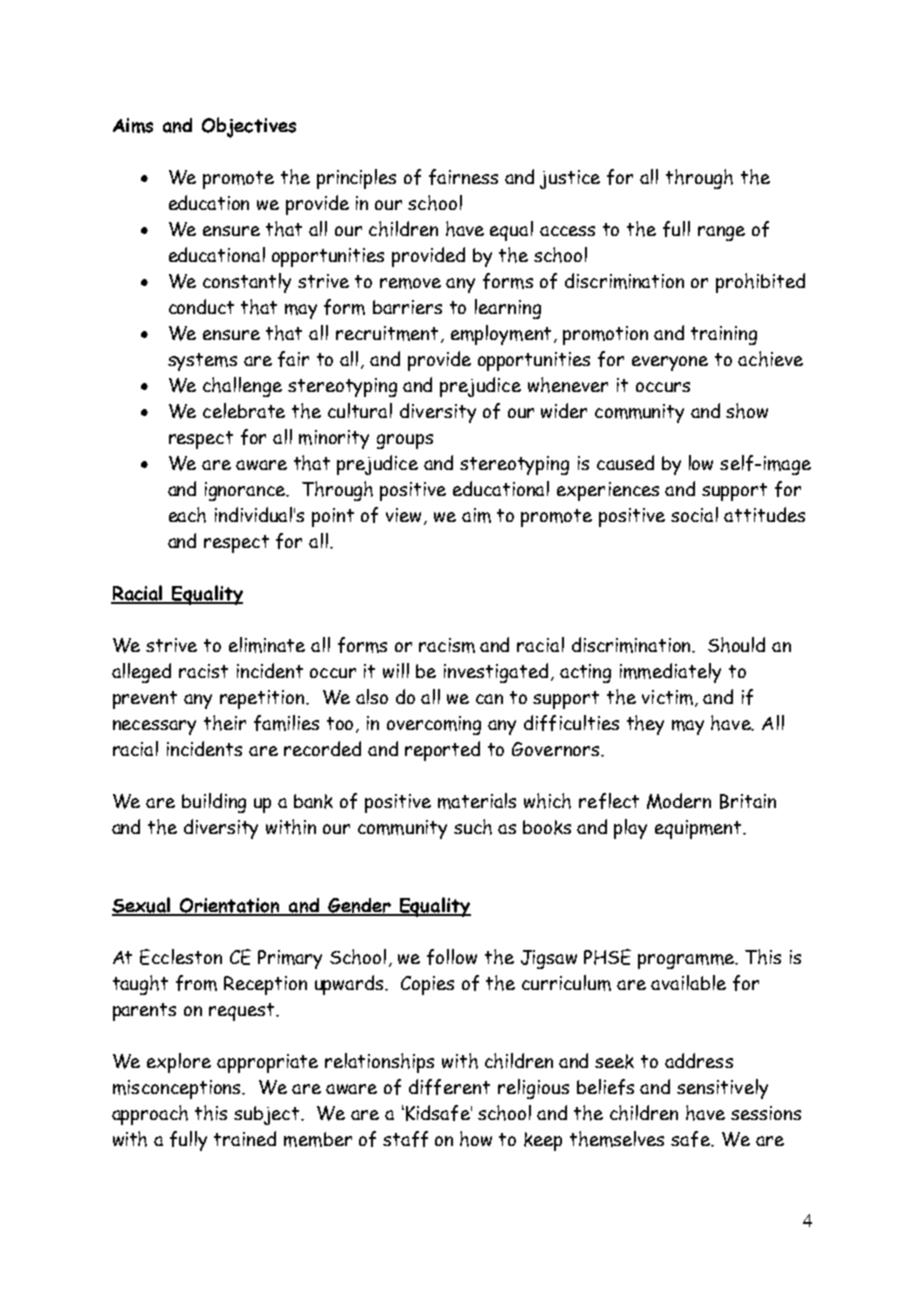  Describe the element at coordinates (679, 801) in the page. I see `Modern` at that location.
